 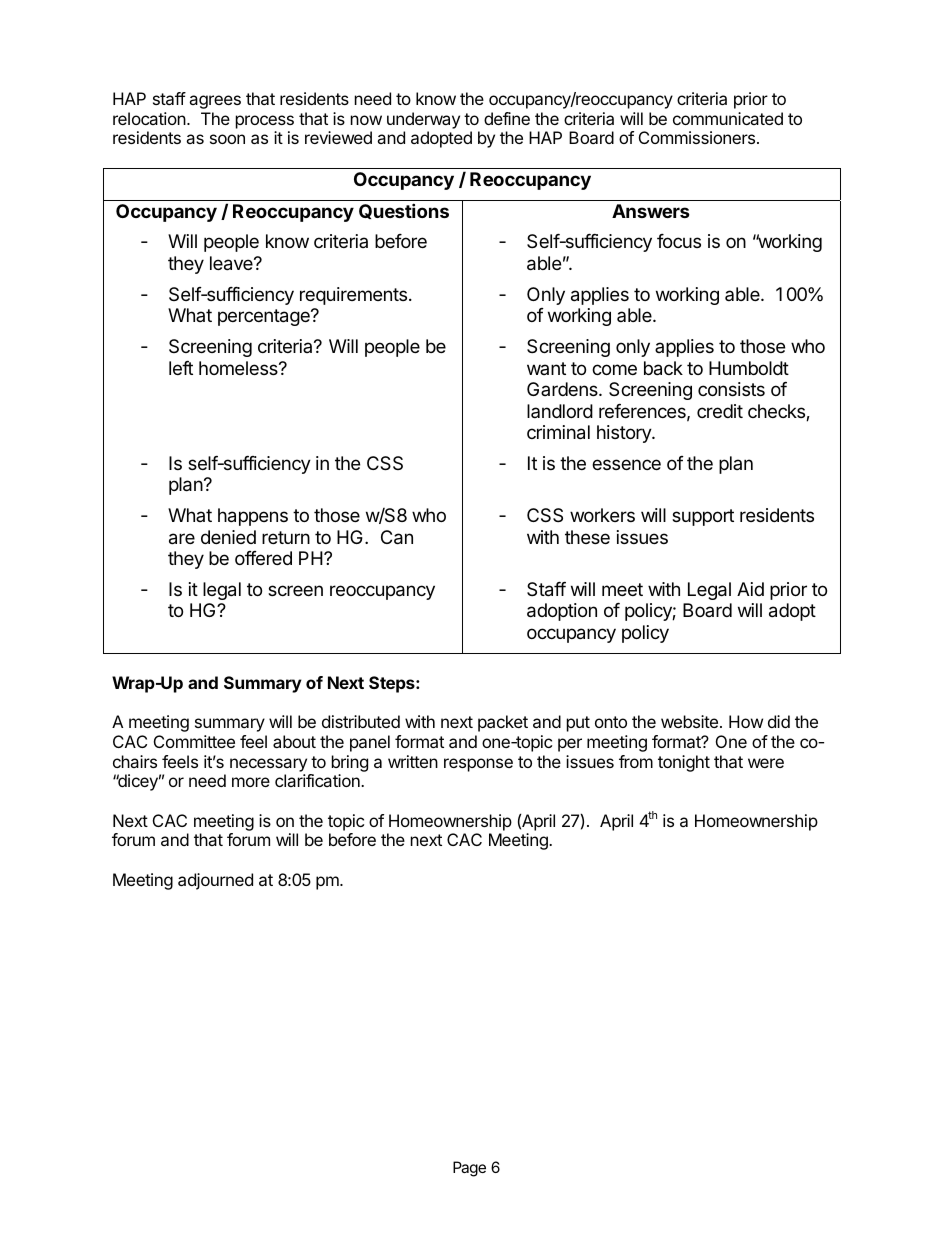 What do you see at coordinates (393, 684) in the image?
I see `Steps` at bounding box center [393, 684].
